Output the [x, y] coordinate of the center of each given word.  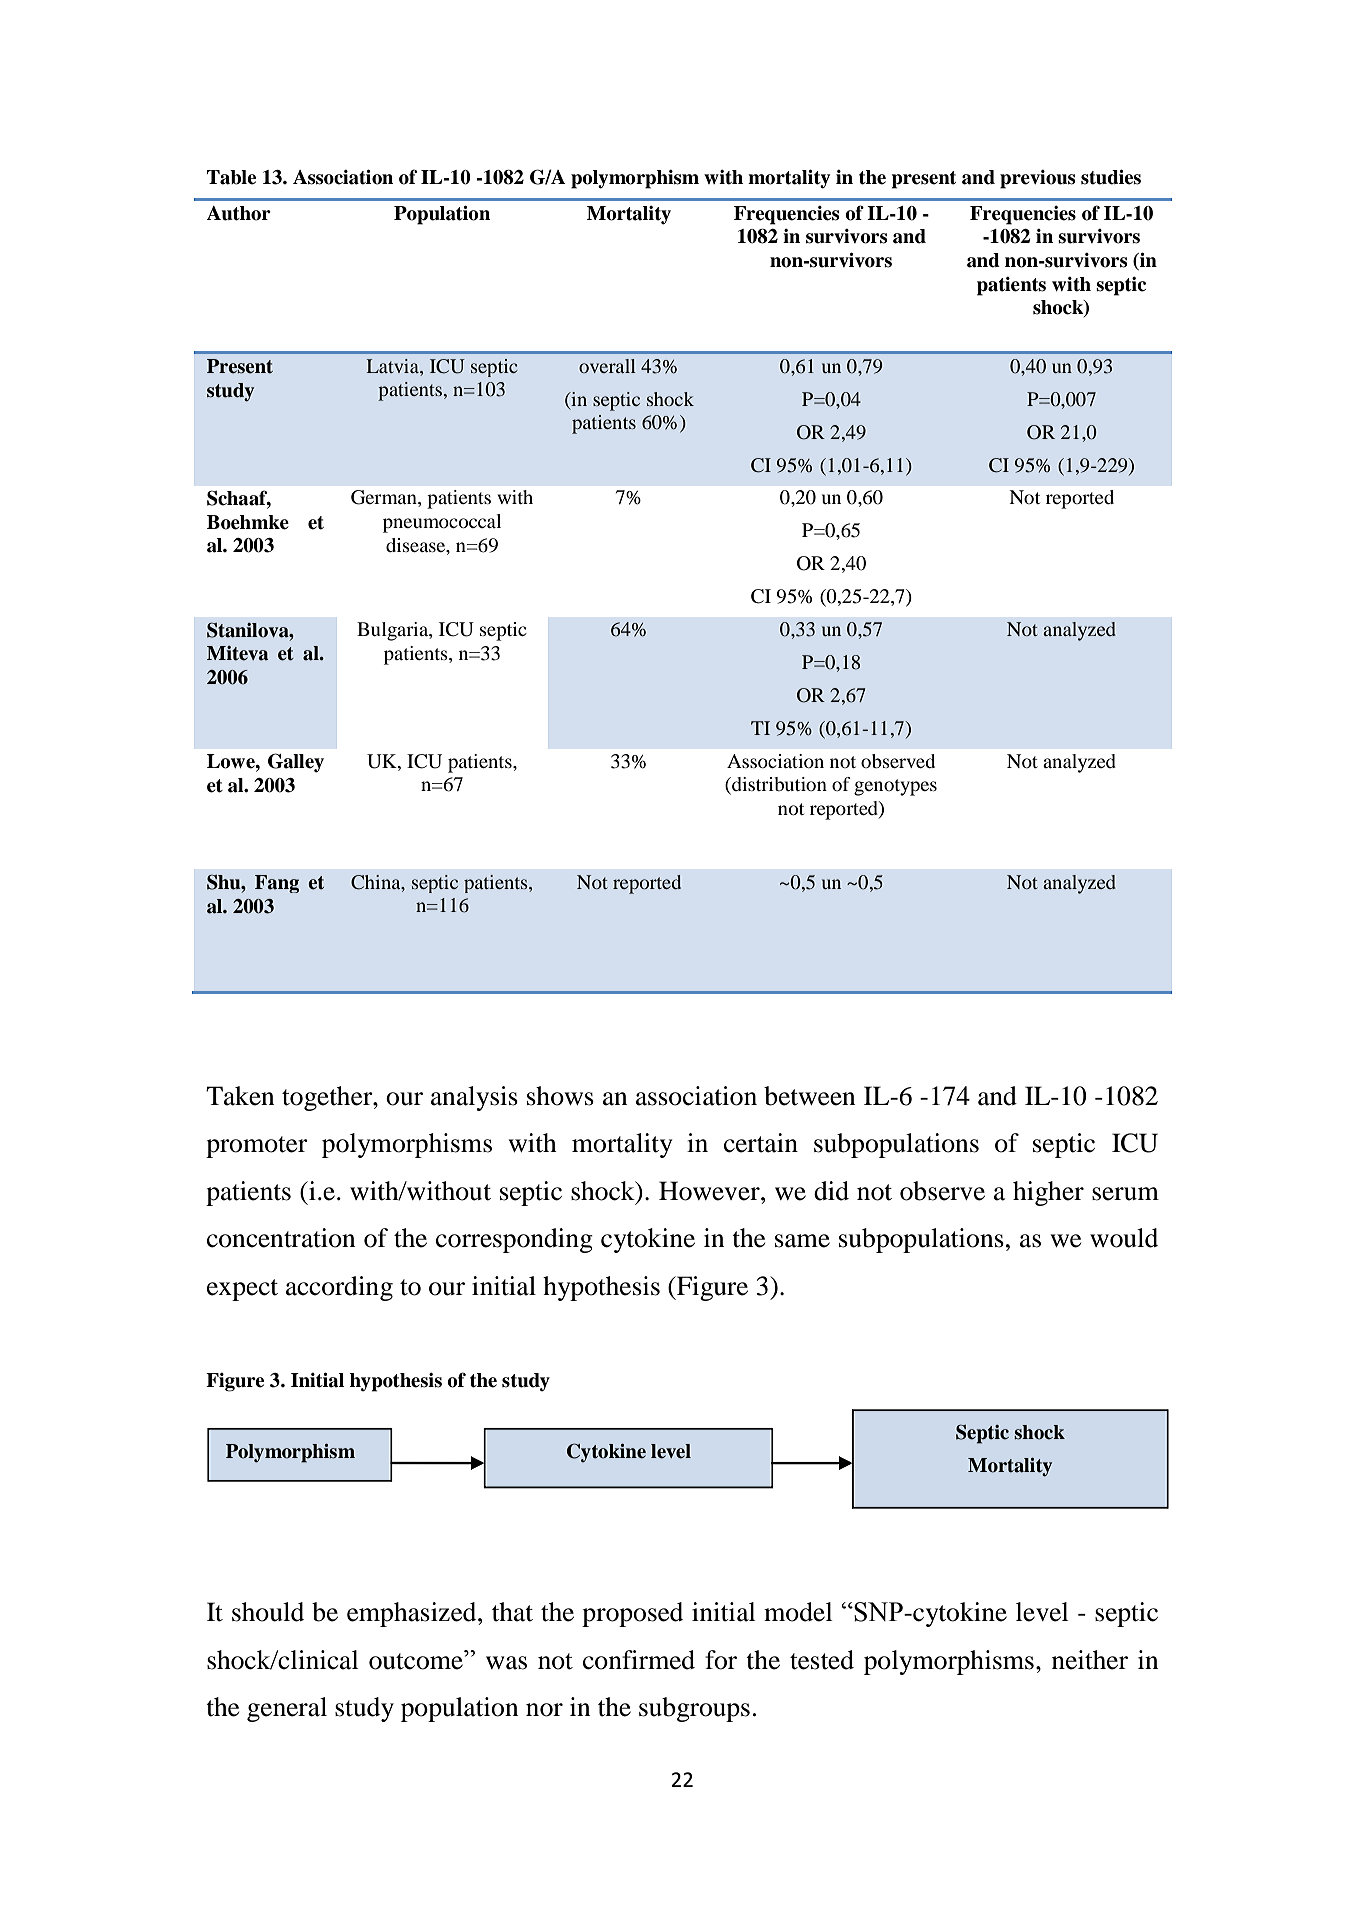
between [809, 1096]
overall [607, 366]
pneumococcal [442, 523]
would [1124, 1238]
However [710, 1191]
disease [417, 546]
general [287, 1709]
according [339, 1288]
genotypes [895, 787]
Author [239, 213]
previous [1038, 179]
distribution [778, 785]
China [377, 882]
